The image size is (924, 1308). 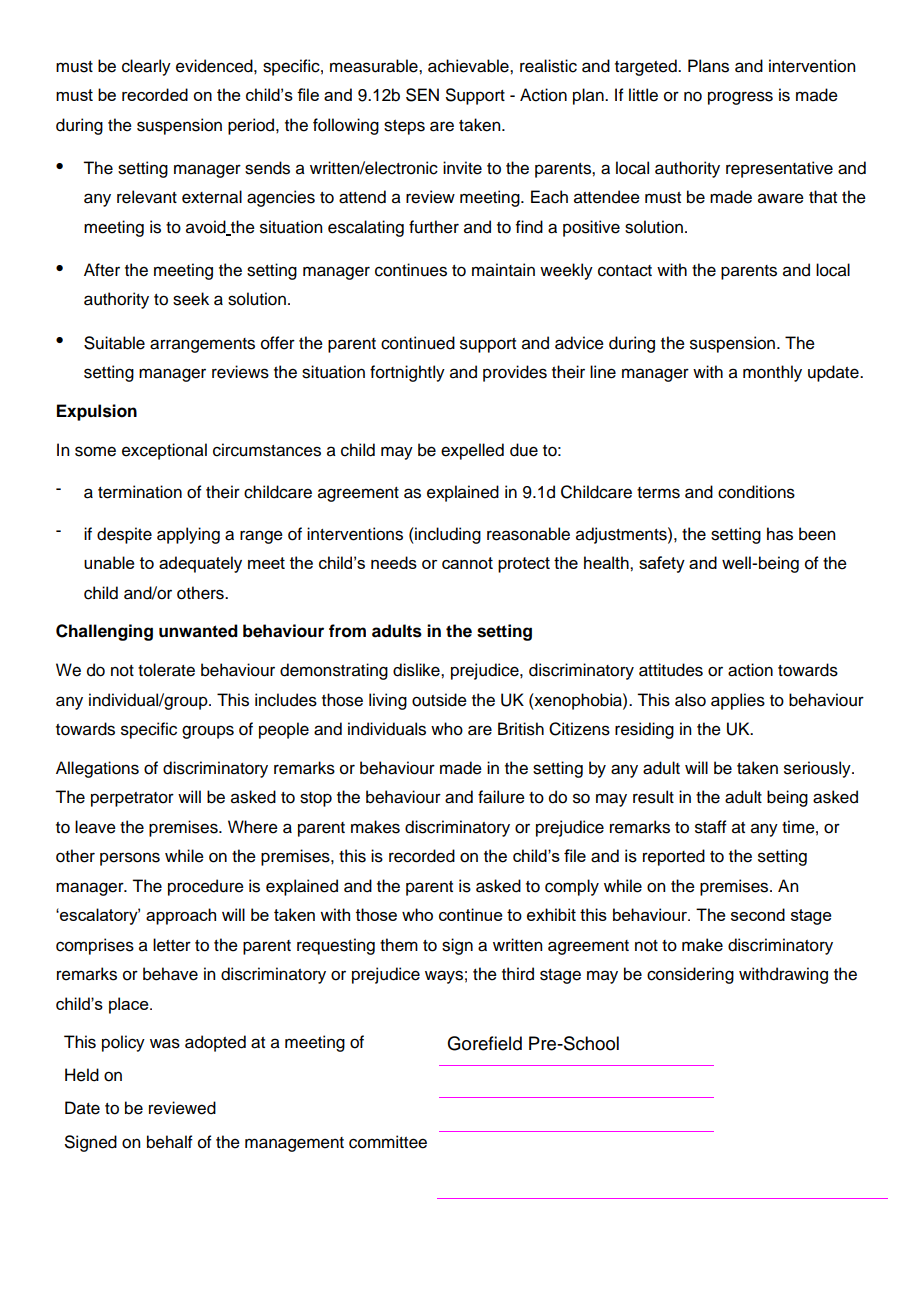 I want to click on committee, so click(x=388, y=1142).
